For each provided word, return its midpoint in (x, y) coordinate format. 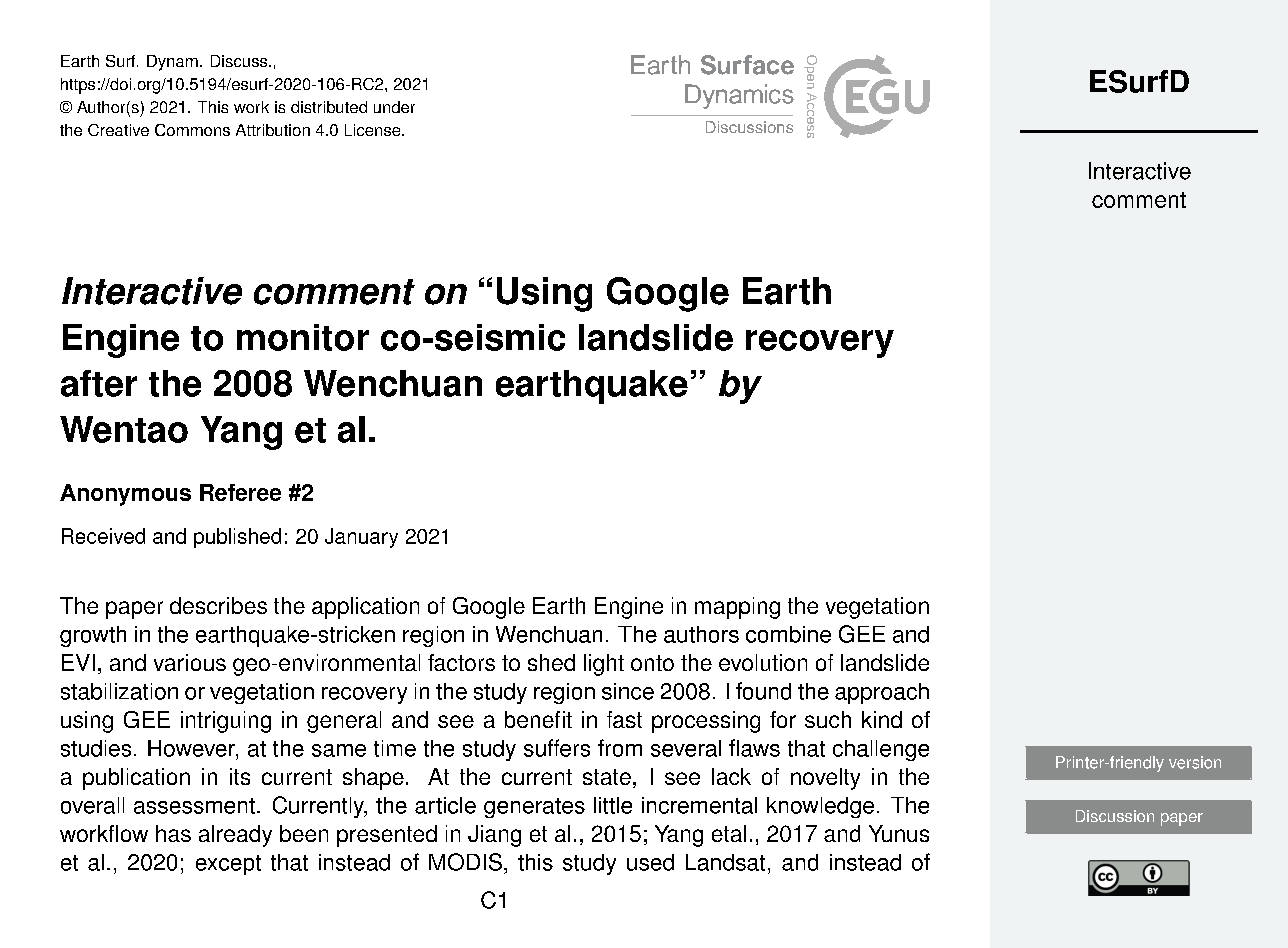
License (374, 130)
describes (218, 605)
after (99, 383)
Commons (192, 130)
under (394, 107)
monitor (303, 337)
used (650, 862)
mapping (737, 608)
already (235, 836)
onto (652, 663)
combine (788, 634)
